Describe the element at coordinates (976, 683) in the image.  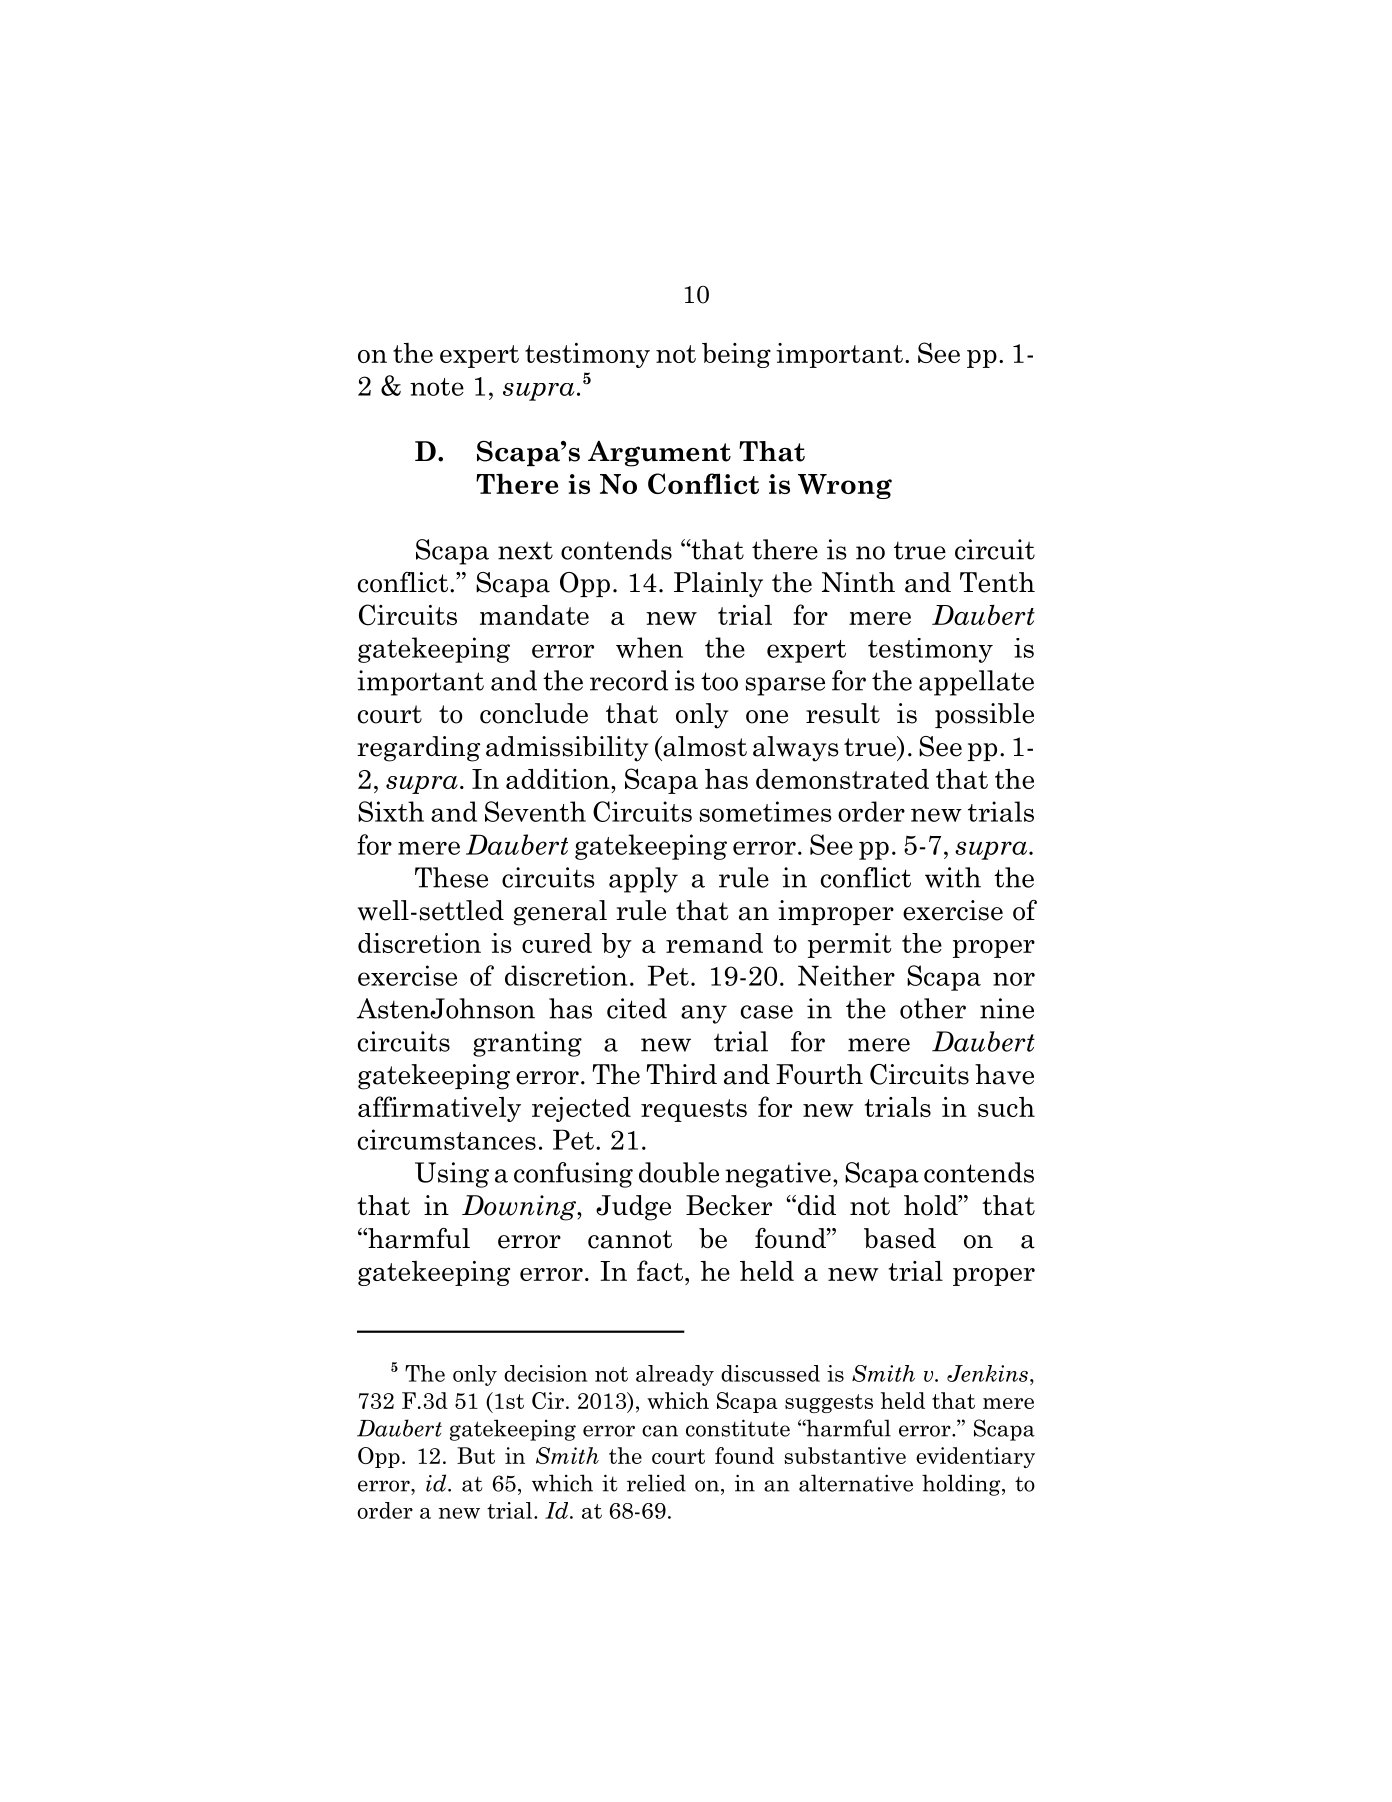
I see `appellate` at that location.
